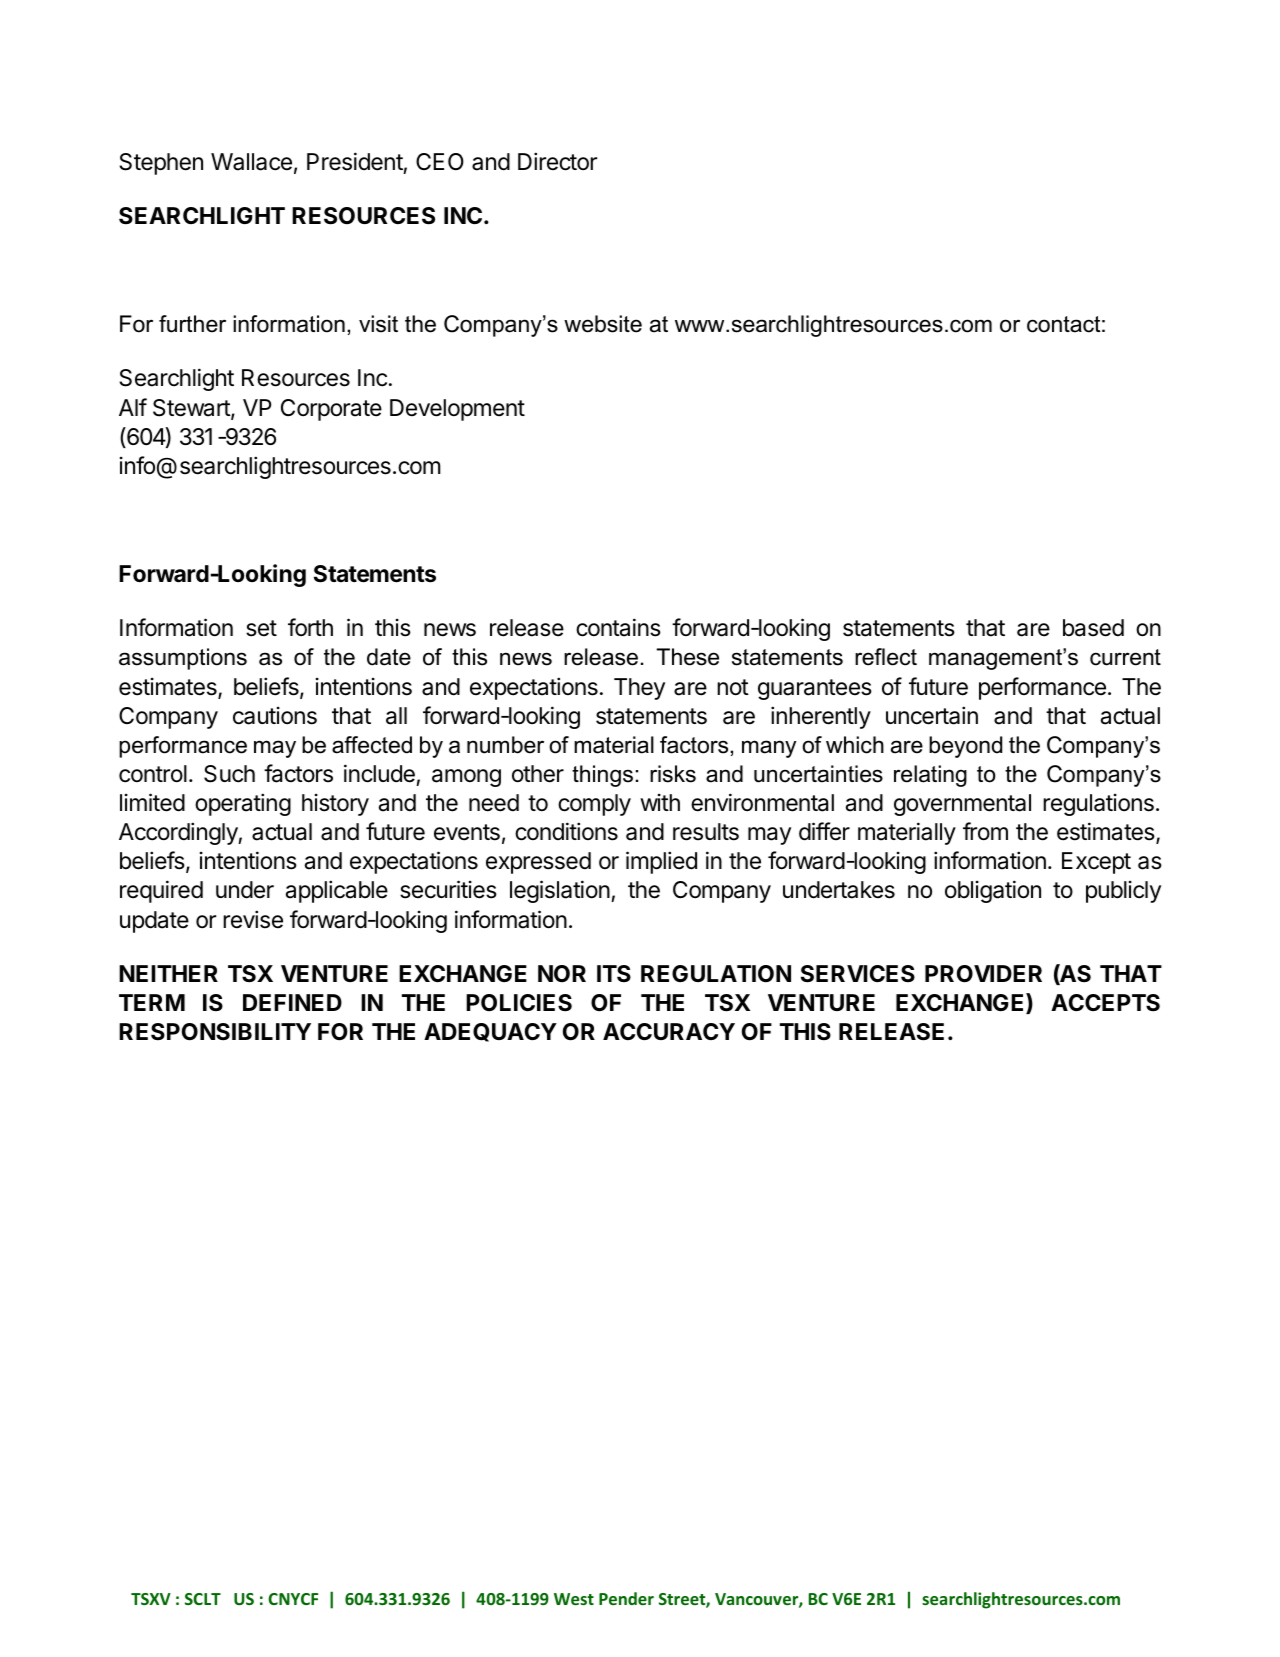 This screenshot has height=1657, width=1280. Describe the element at coordinates (251, 162) in the screenshot. I see `Wallace` at that location.
